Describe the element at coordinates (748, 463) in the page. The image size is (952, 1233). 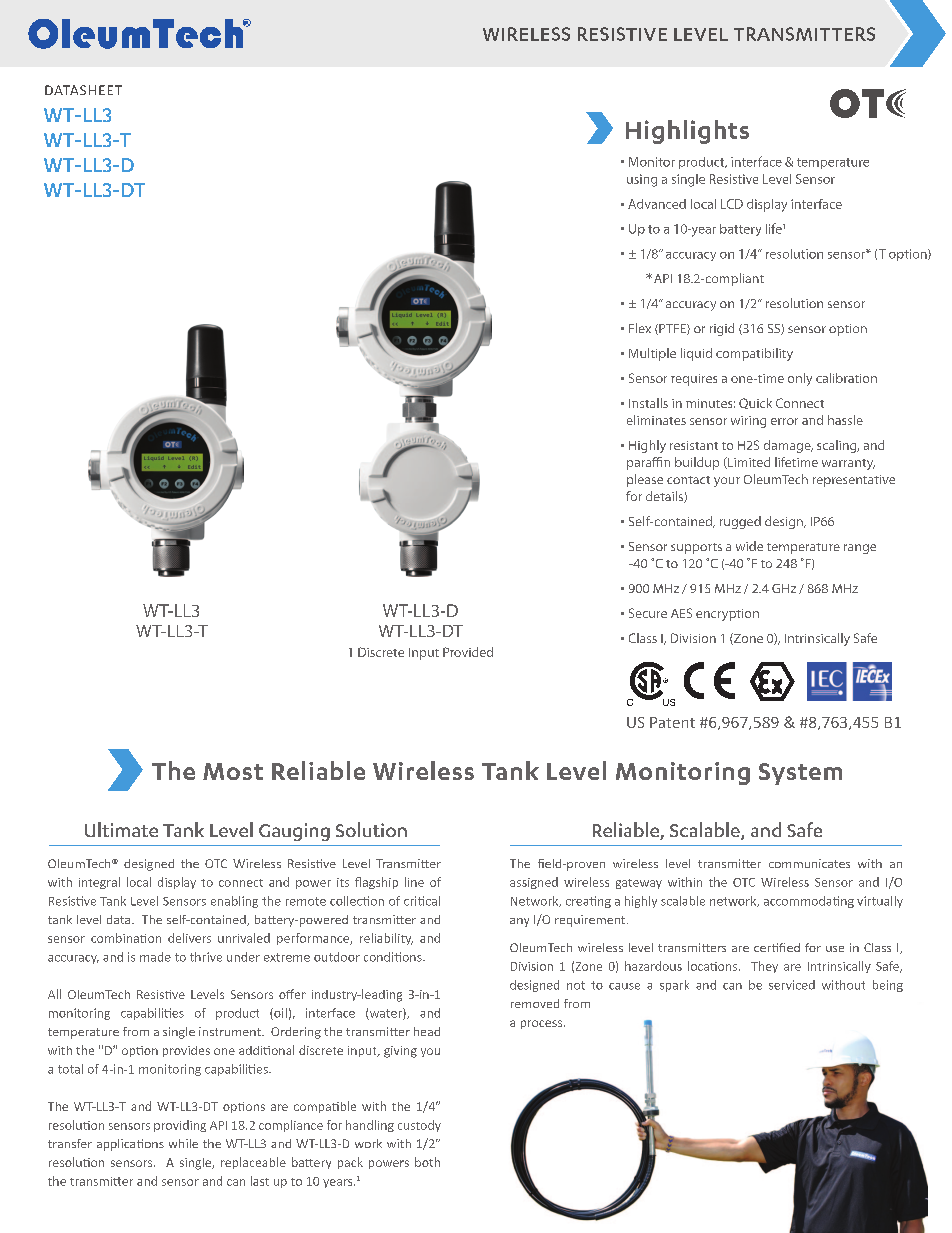
I see `Limited` at that location.
